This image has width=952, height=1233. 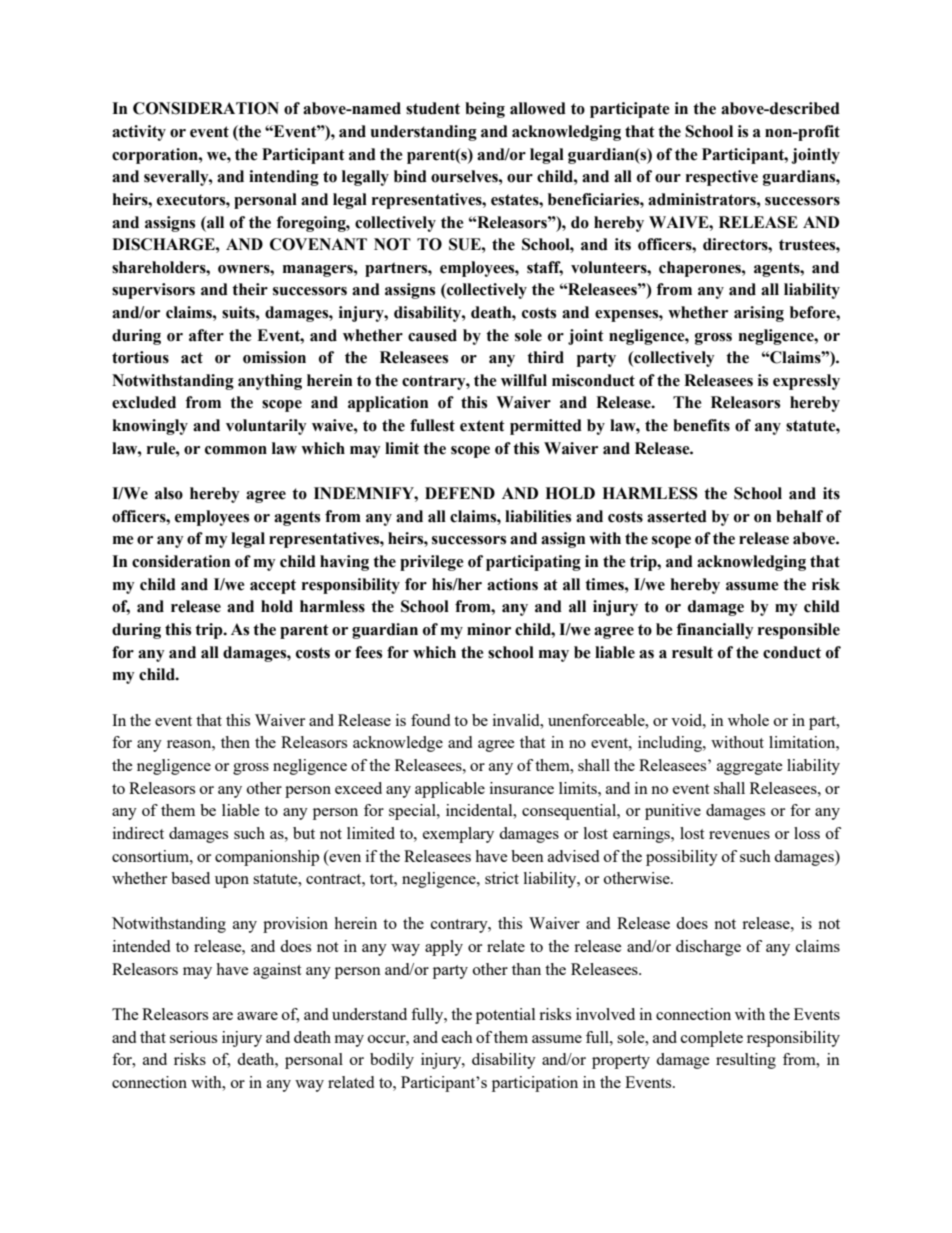 What do you see at coordinates (236, 450) in the image?
I see `common` at bounding box center [236, 450].
